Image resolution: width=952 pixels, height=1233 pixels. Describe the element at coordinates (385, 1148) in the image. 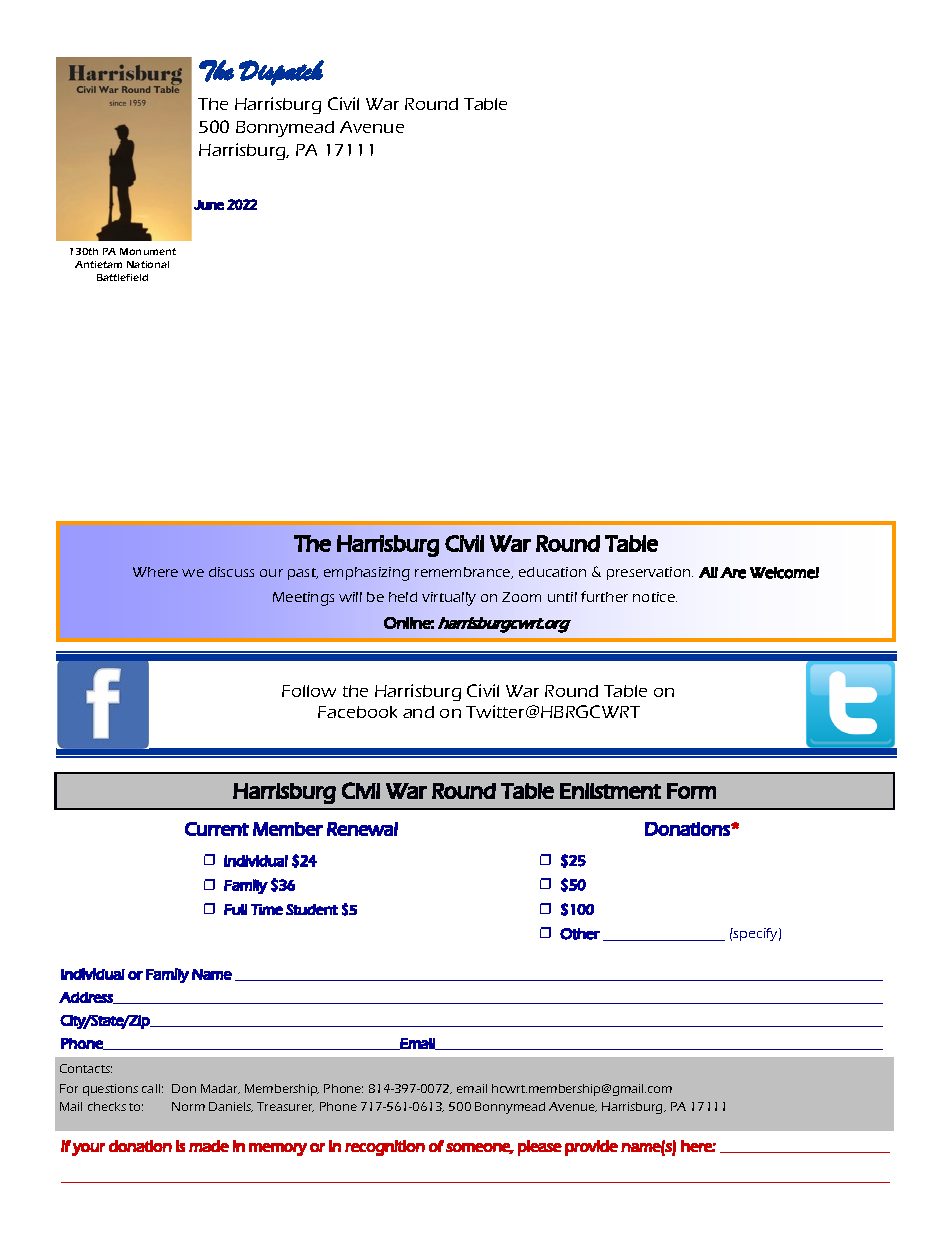

I see `recognition` at that location.
